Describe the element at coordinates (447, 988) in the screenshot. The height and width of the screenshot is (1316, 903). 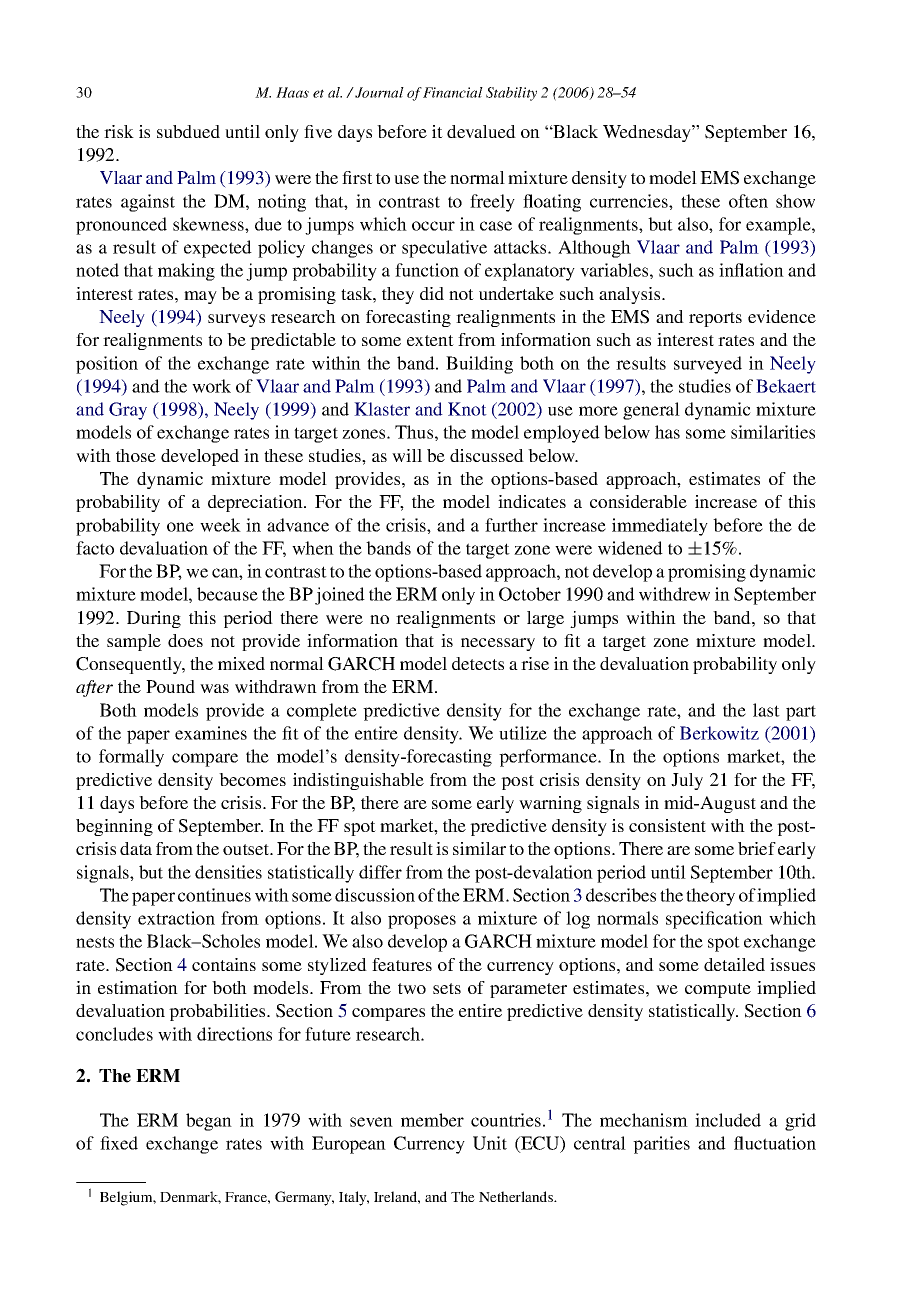
I see `sets` at that location.
